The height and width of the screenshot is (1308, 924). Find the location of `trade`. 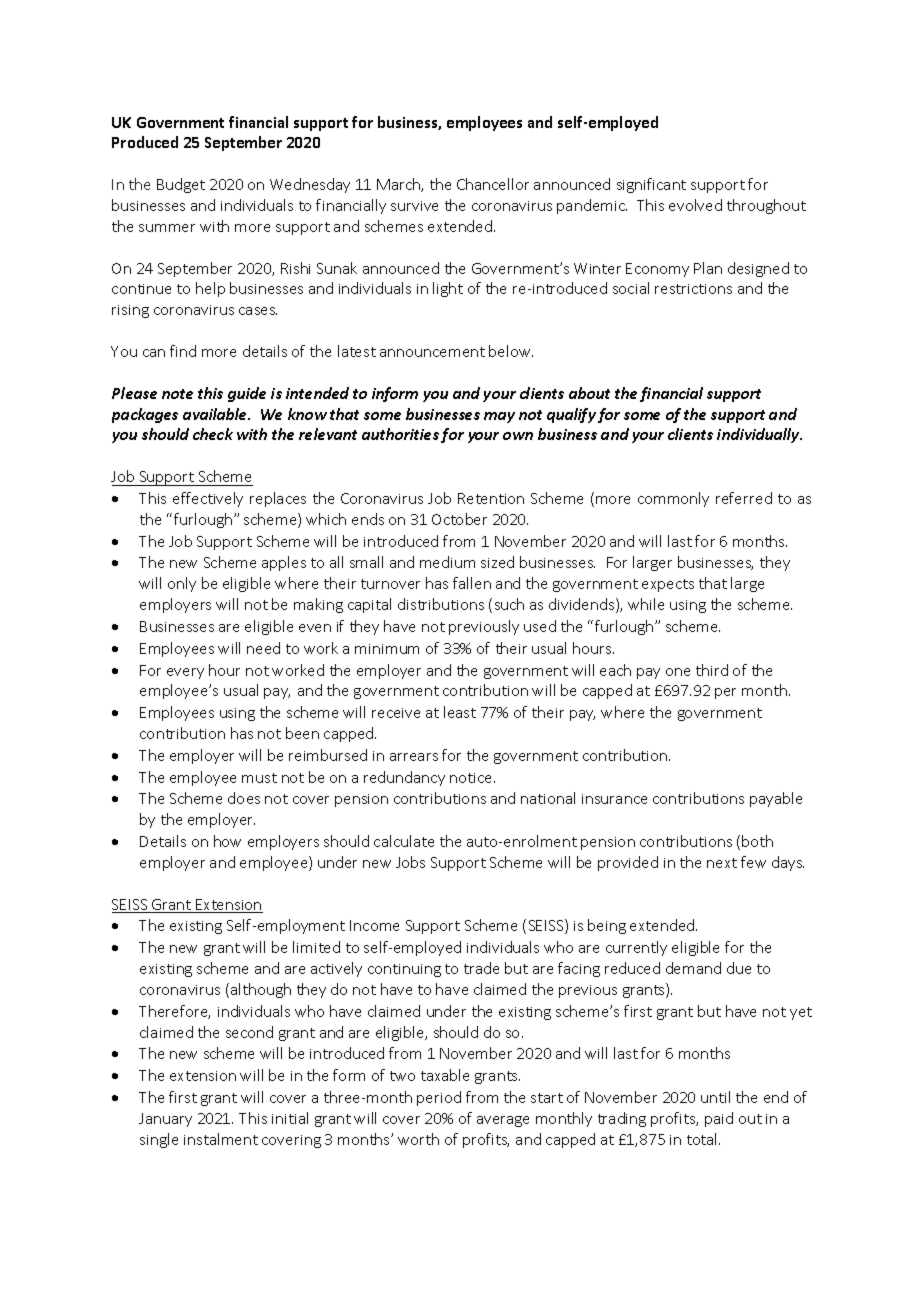

trade is located at coordinates (481, 968).
